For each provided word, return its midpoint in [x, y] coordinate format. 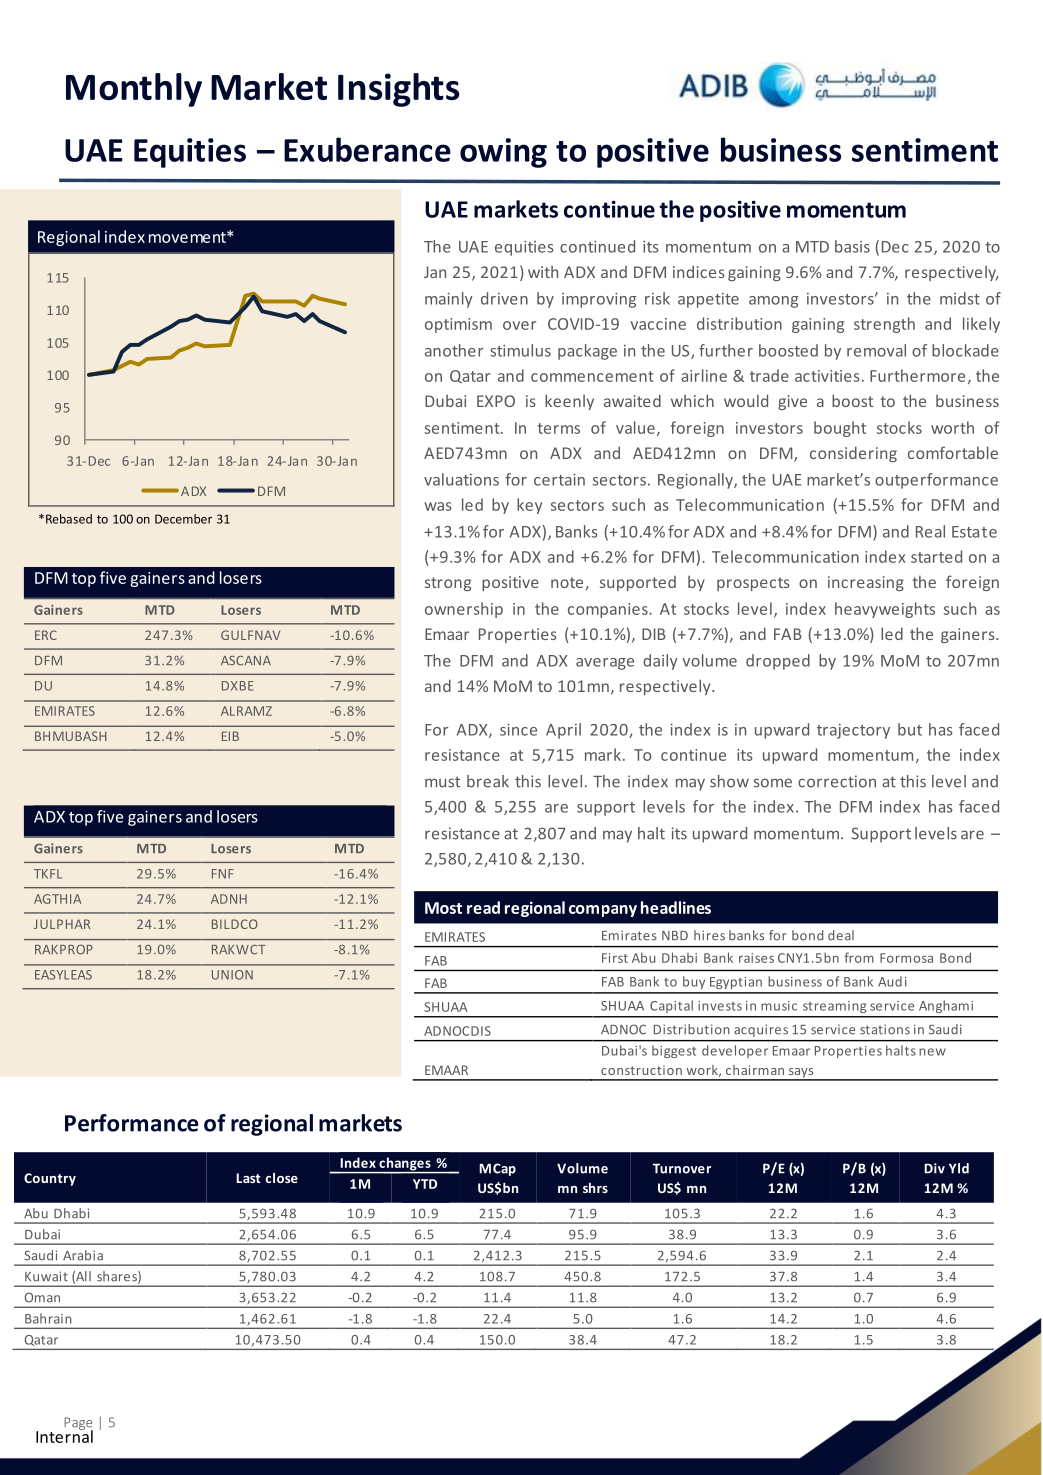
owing [503, 153]
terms [559, 428]
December [183, 519]
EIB [230, 736]
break [488, 781]
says [801, 1074]
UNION [232, 975]
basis [852, 246]
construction [641, 1070]
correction [837, 781]
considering [853, 454]
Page [78, 1424]
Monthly [134, 90]
